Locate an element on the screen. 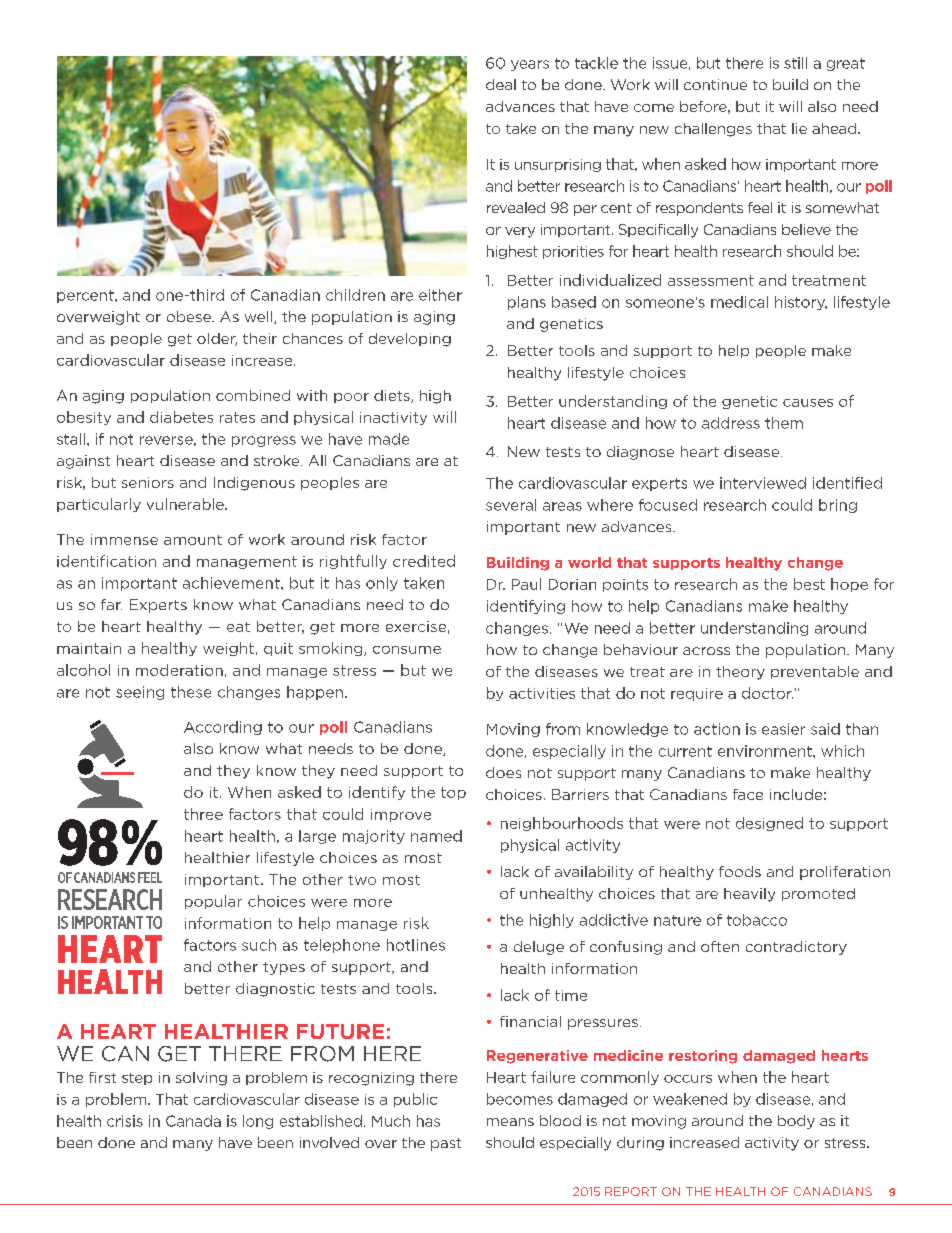  deal is located at coordinates (501, 84).
